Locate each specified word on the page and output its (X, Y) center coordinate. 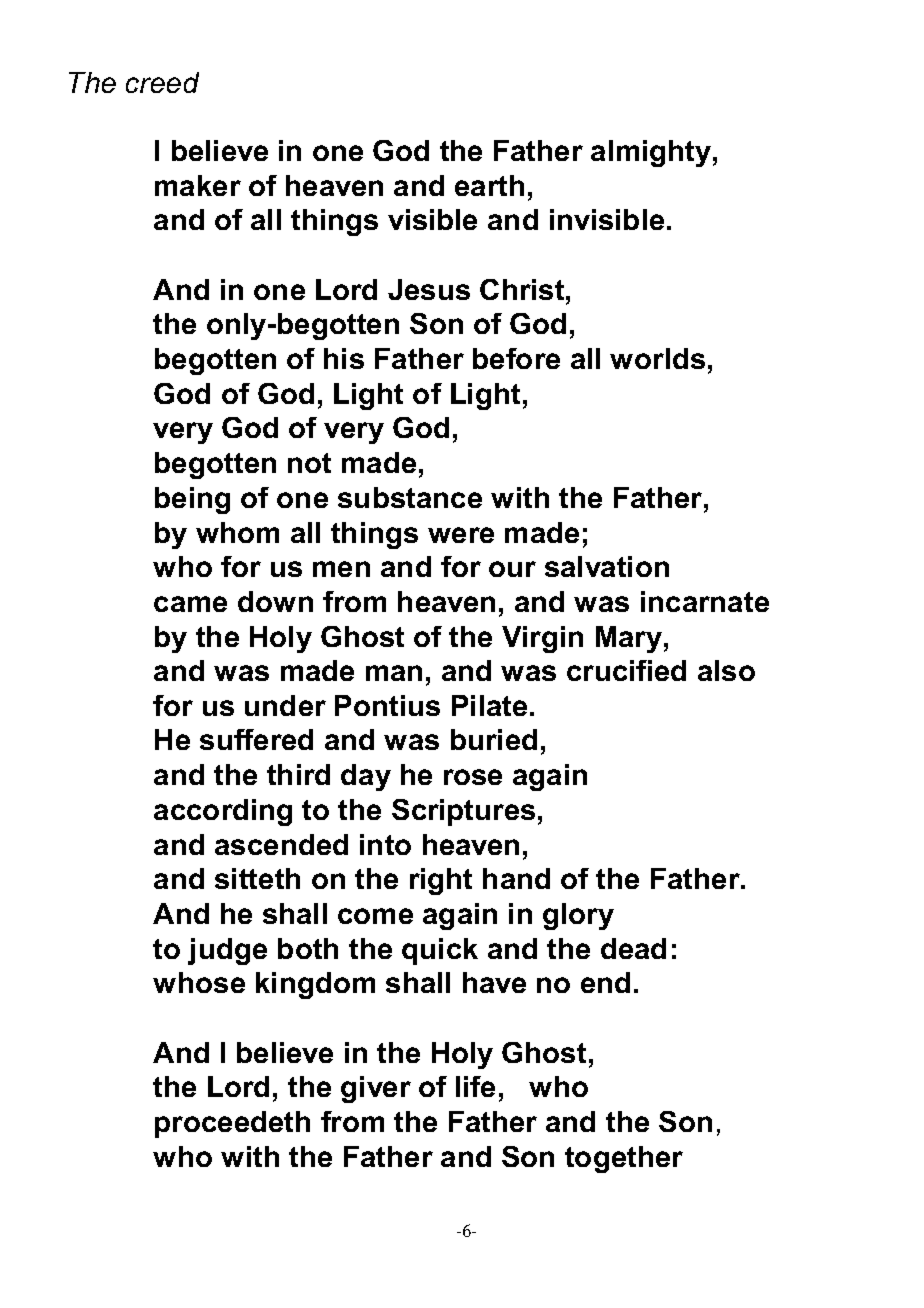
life (475, 1086)
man (394, 673)
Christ (523, 289)
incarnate (705, 601)
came (190, 604)
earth (489, 185)
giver (376, 1089)
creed (162, 82)
